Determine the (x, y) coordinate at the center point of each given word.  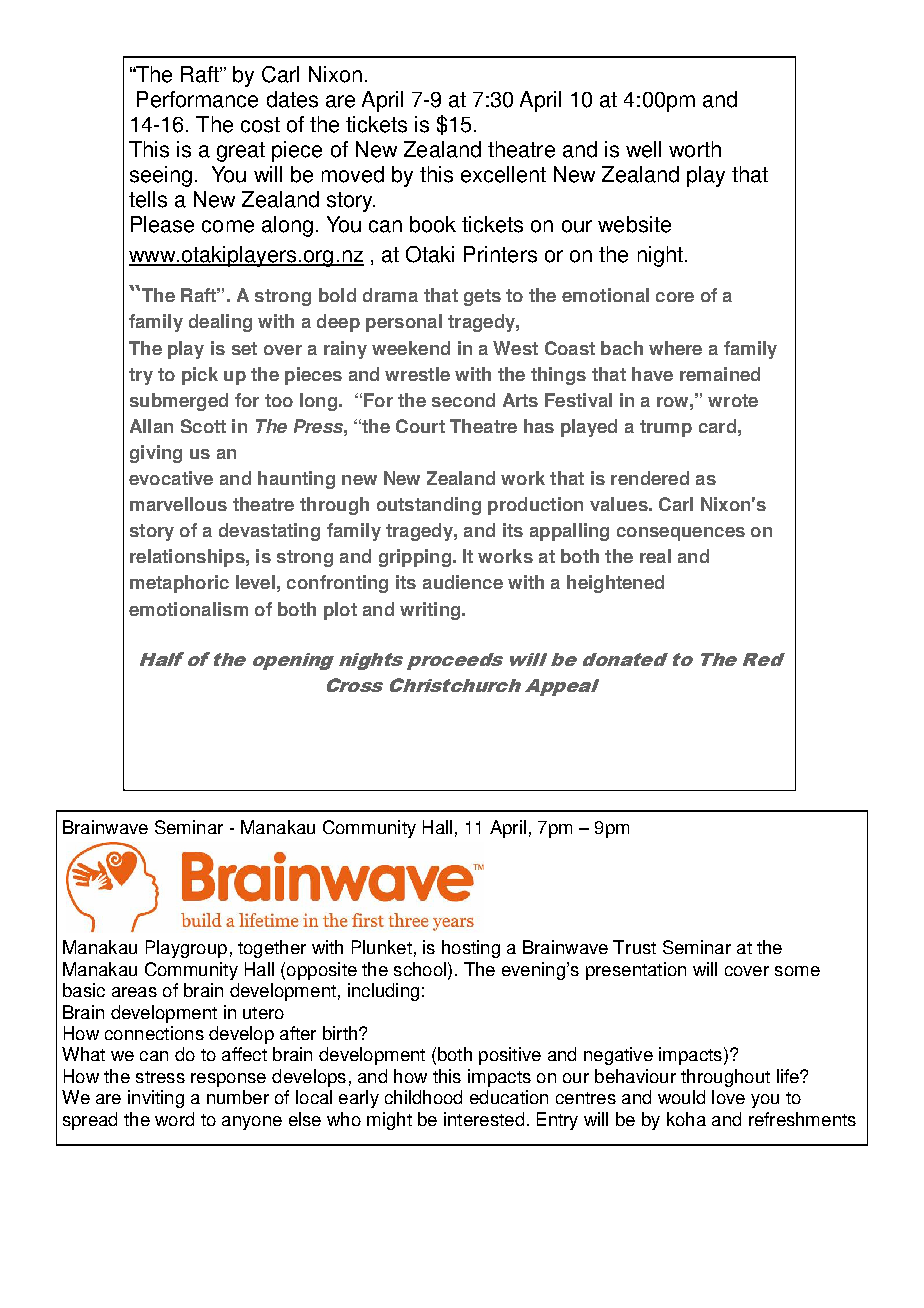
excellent (503, 174)
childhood (423, 1097)
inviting (156, 1099)
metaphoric (179, 584)
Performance (197, 99)
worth (695, 149)
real (655, 556)
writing (431, 611)
